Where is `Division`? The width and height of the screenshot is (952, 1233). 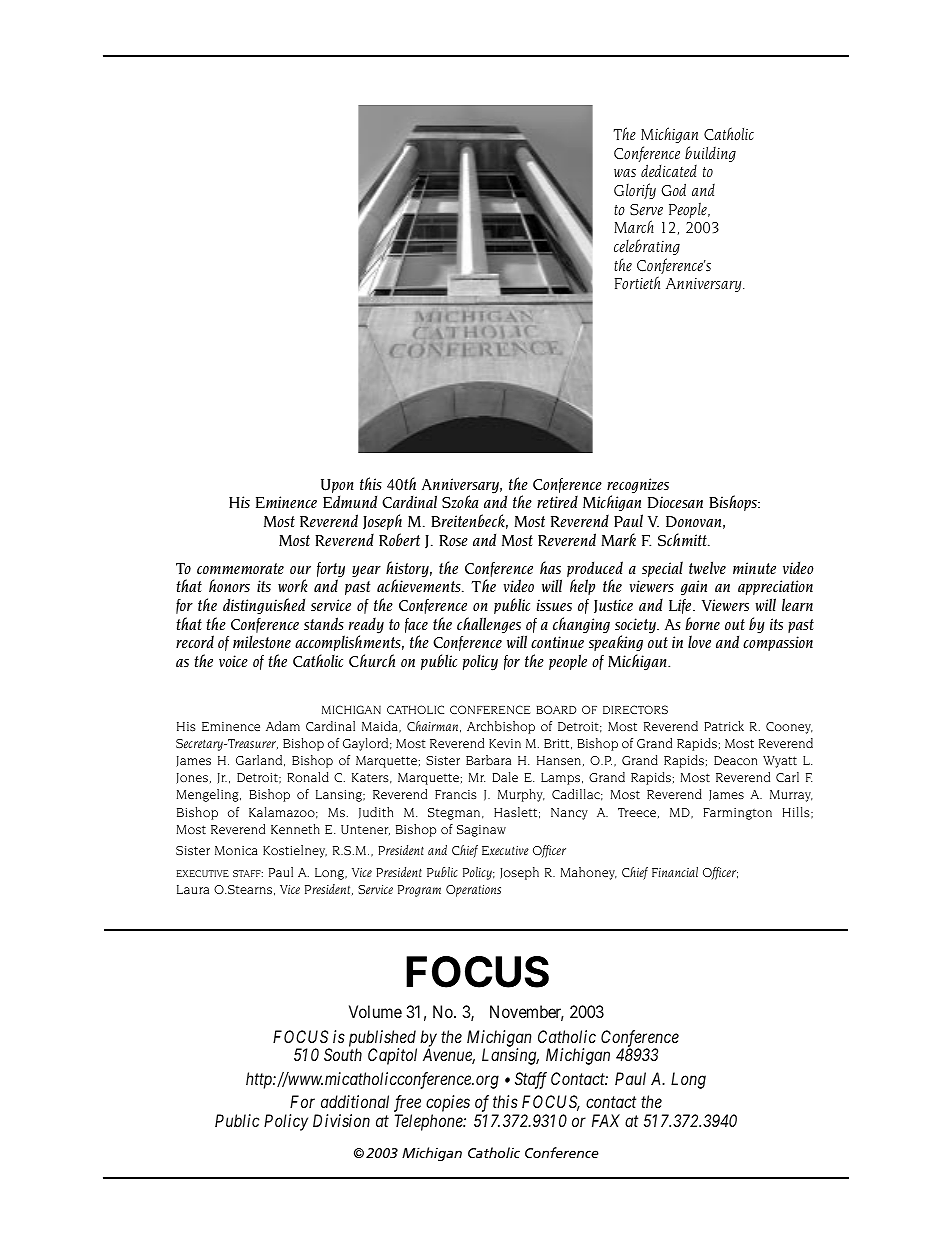 Division is located at coordinates (341, 1120).
